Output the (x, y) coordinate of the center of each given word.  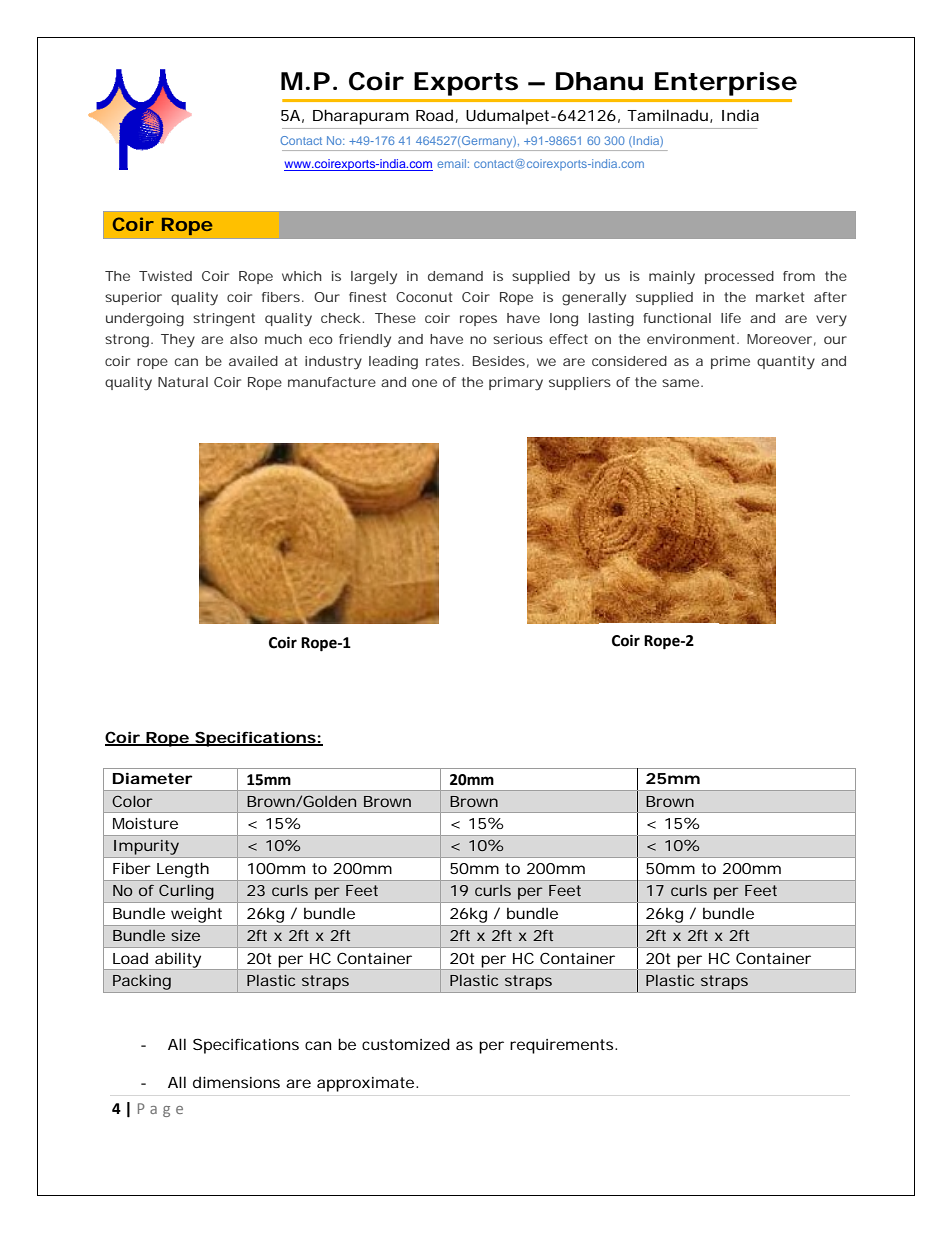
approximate (367, 1084)
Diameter (153, 778)
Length (183, 870)
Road (434, 115)
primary (516, 383)
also (244, 339)
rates (444, 361)
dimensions (236, 1082)
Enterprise (726, 84)
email (453, 163)
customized (406, 1044)
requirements (563, 1046)
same (682, 383)
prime (730, 362)
